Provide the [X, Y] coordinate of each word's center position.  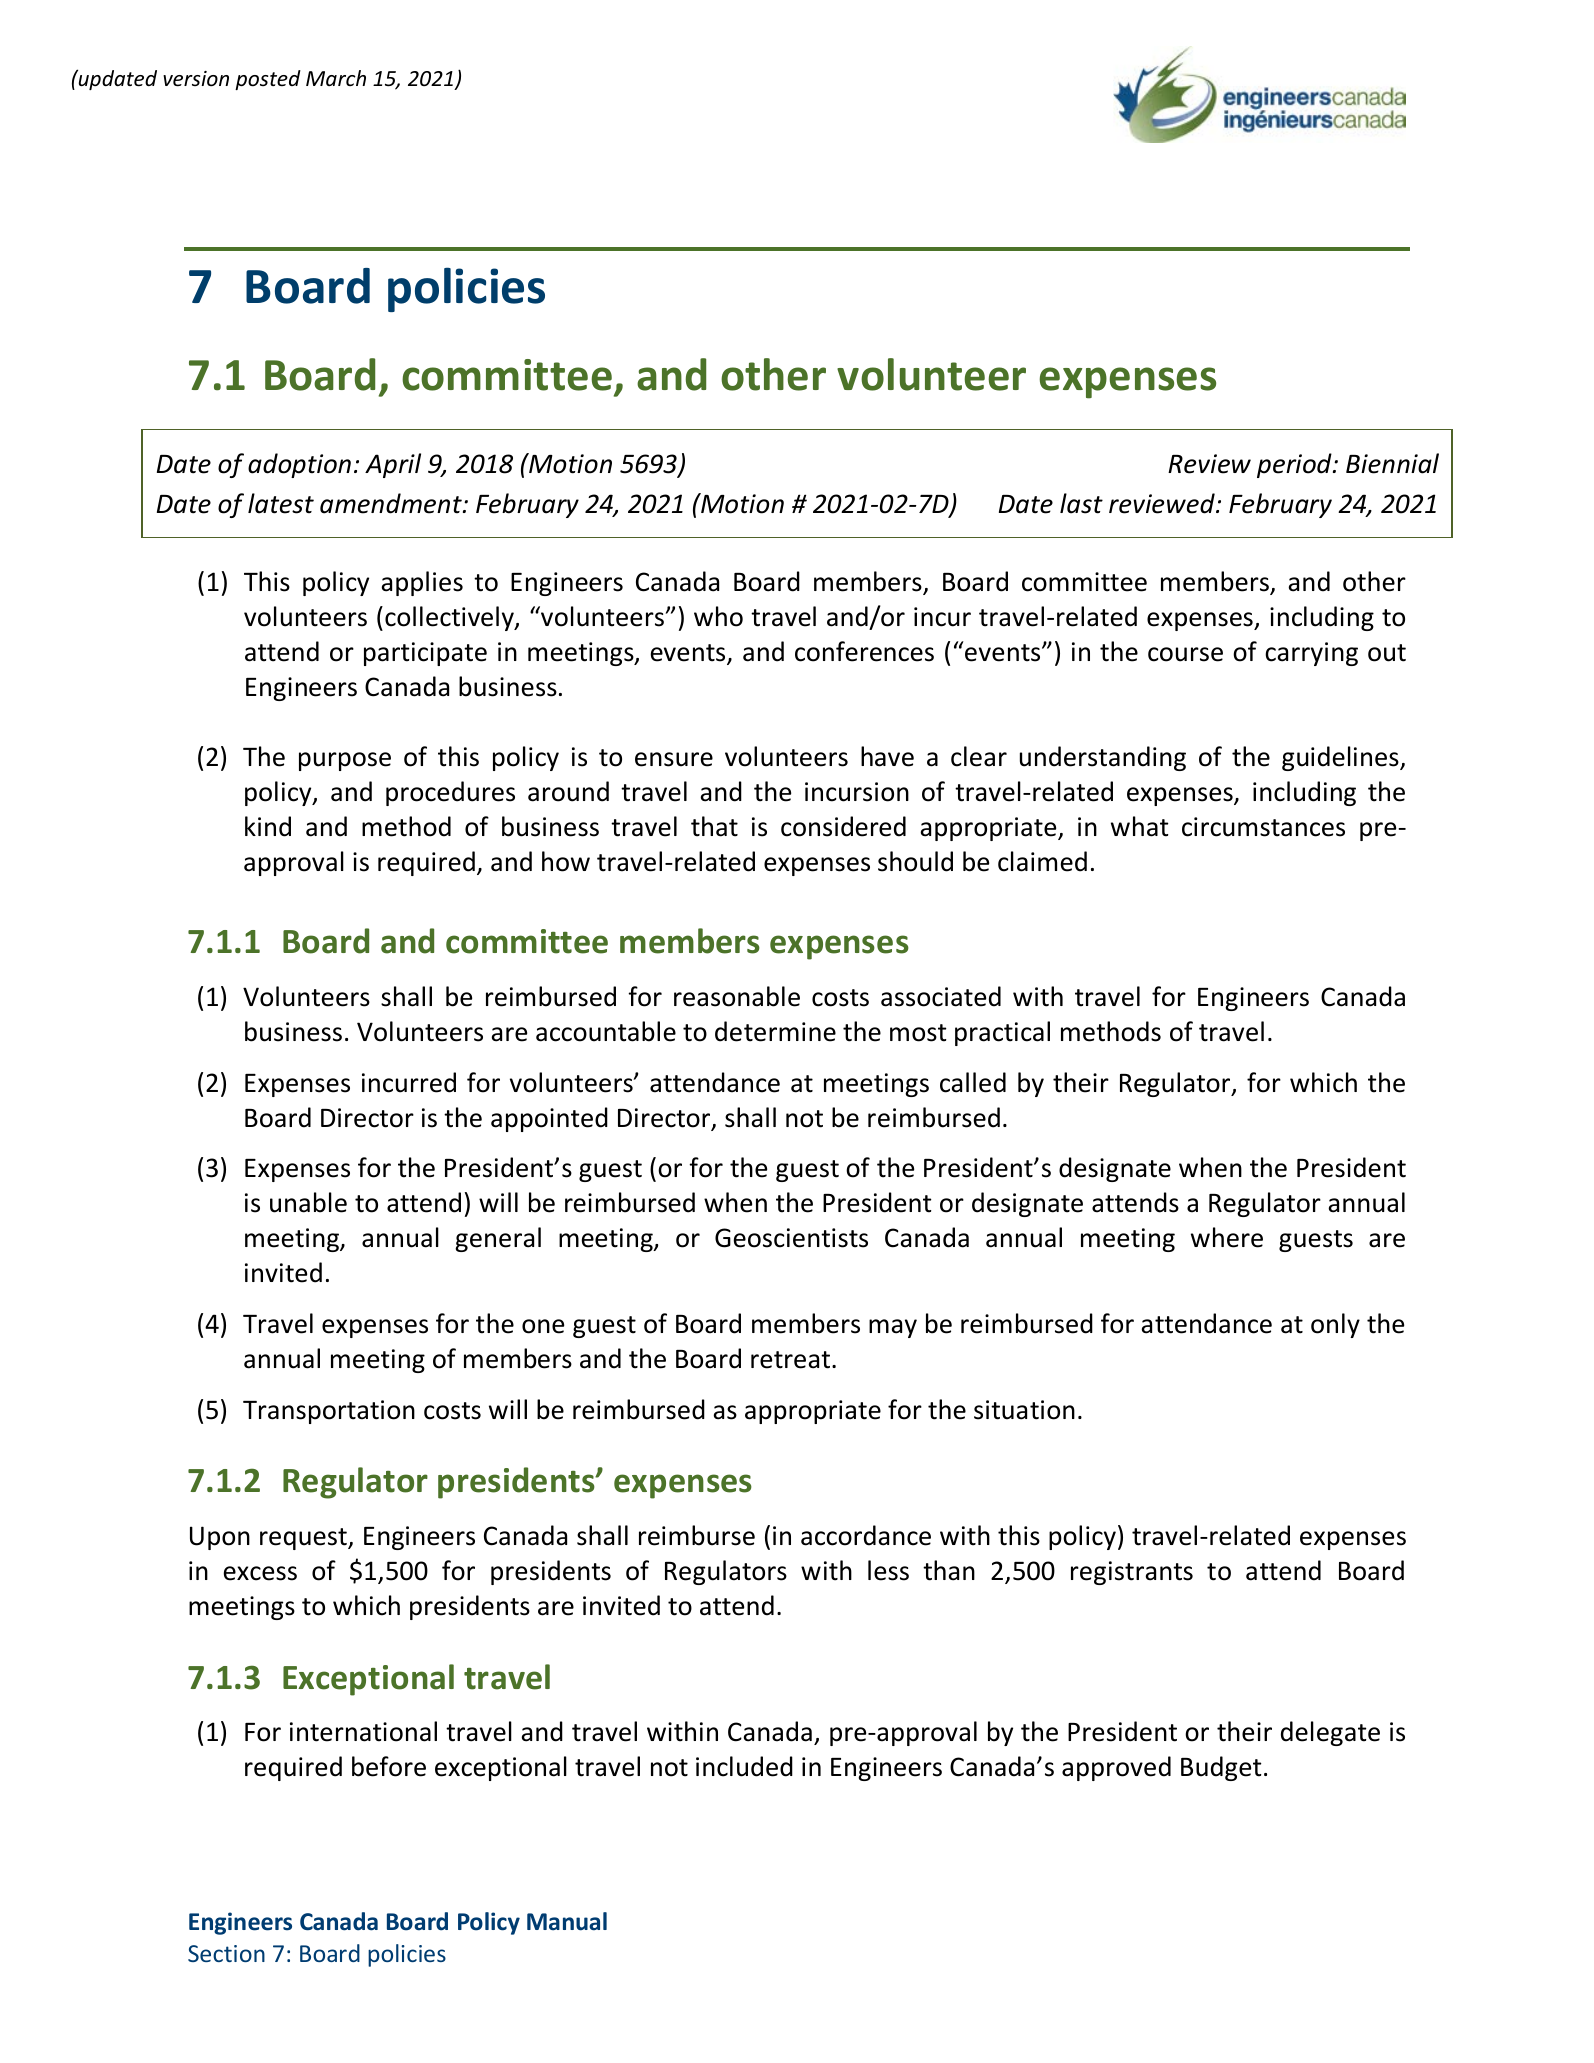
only [1335, 1325]
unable [308, 1202]
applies [422, 583]
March [336, 78]
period [1295, 465]
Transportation [329, 1412]
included [744, 1766]
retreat [790, 1360]
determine [775, 1031]
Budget [1221, 1768]
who [718, 616]
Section [226, 1953]
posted [268, 80]
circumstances [1263, 827]
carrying [1311, 654]
